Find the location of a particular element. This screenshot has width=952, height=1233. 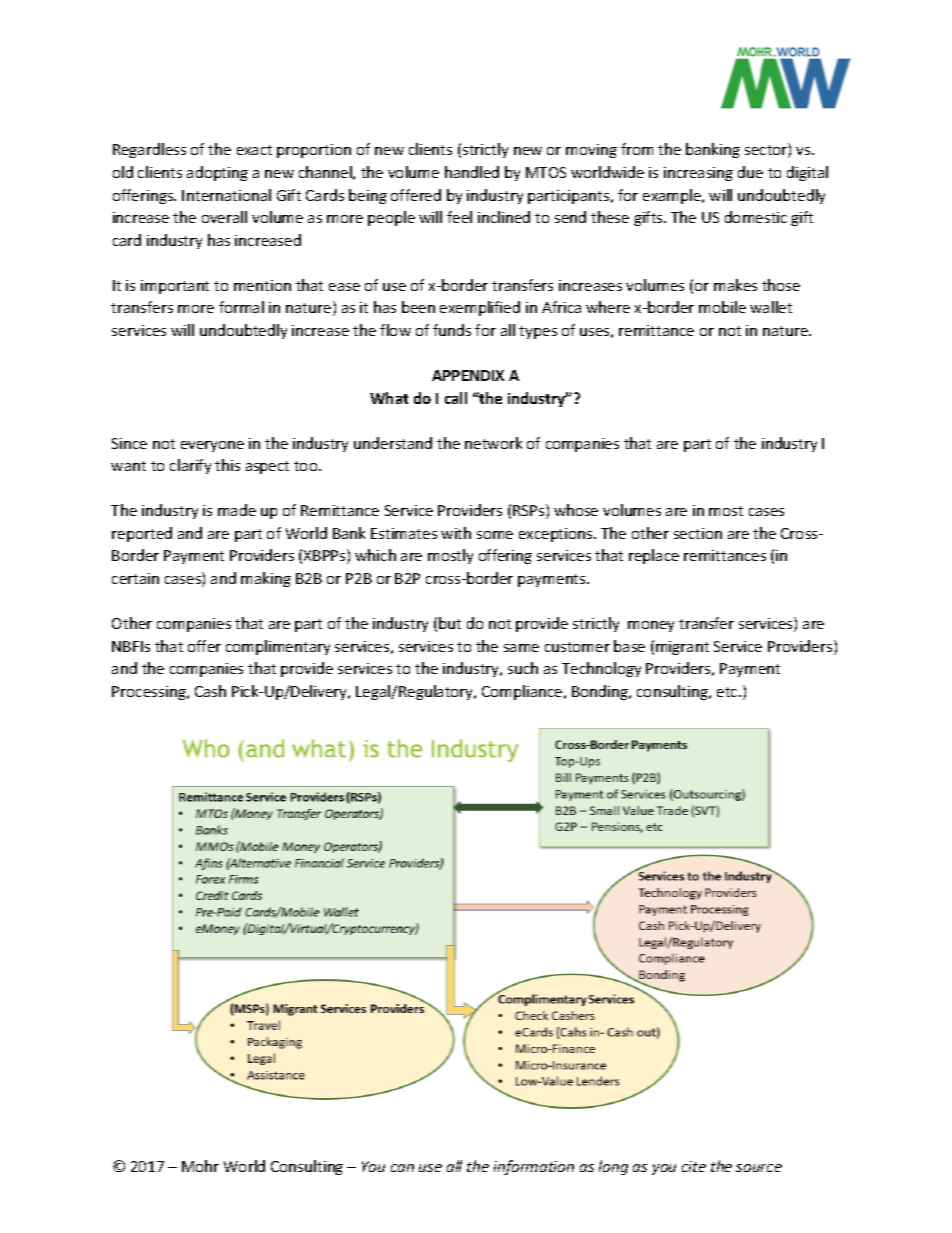

Mohr is located at coordinates (200, 1166).
